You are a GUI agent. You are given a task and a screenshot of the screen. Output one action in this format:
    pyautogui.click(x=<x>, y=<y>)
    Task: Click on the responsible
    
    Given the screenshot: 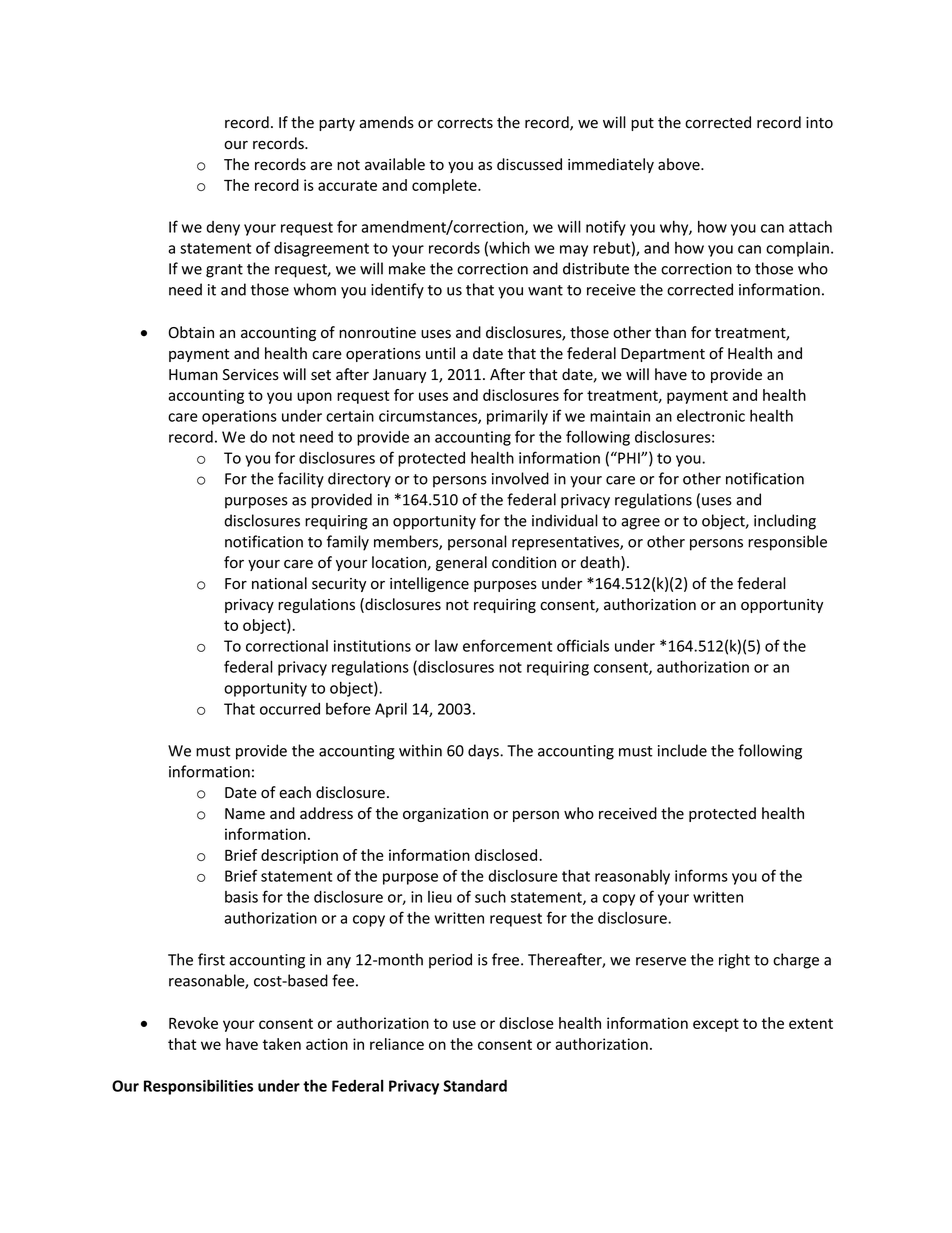 What is the action you would take?
    pyautogui.click(x=787, y=543)
